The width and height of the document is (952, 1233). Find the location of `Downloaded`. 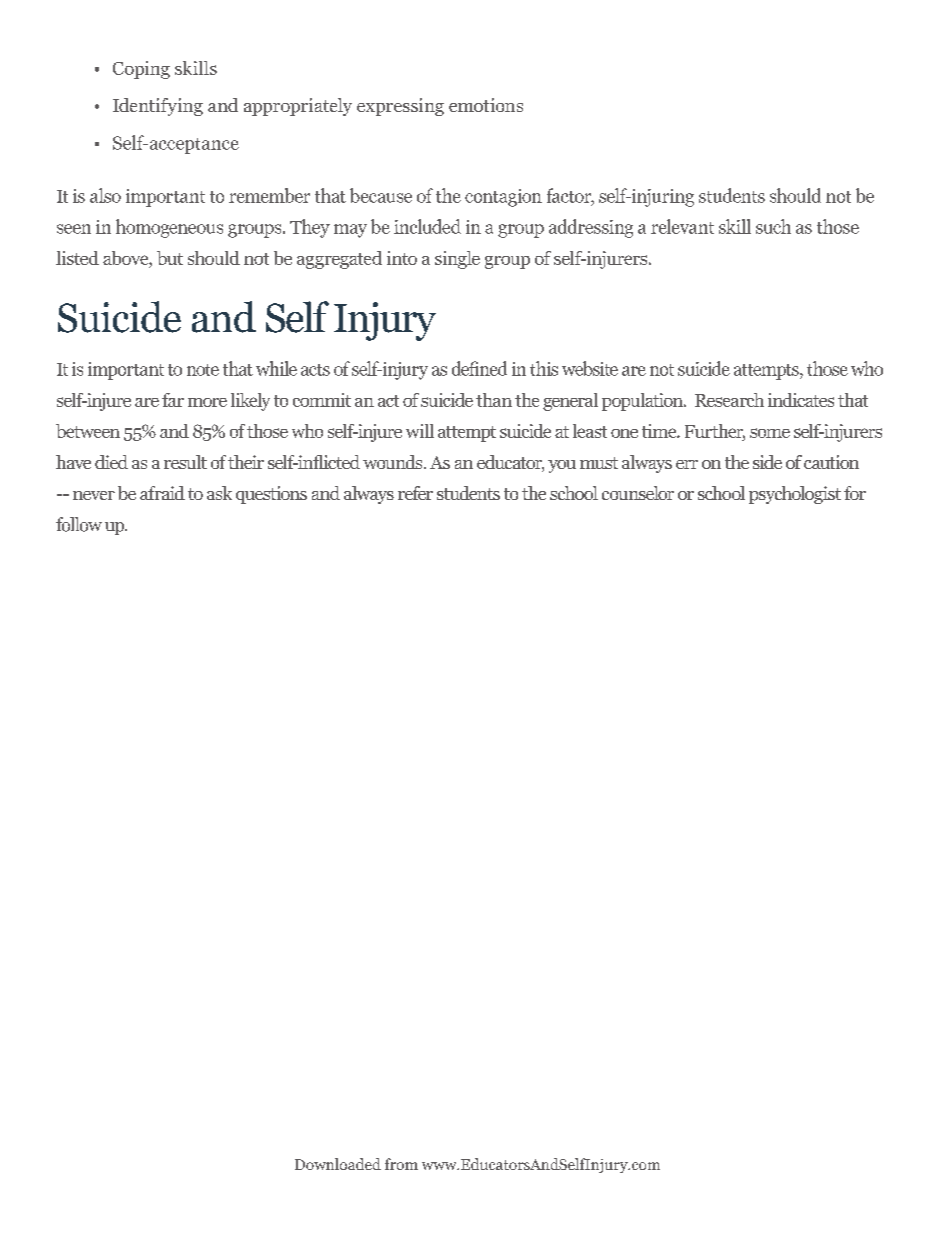

Downloaded is located at coordinates (338, 1164).
